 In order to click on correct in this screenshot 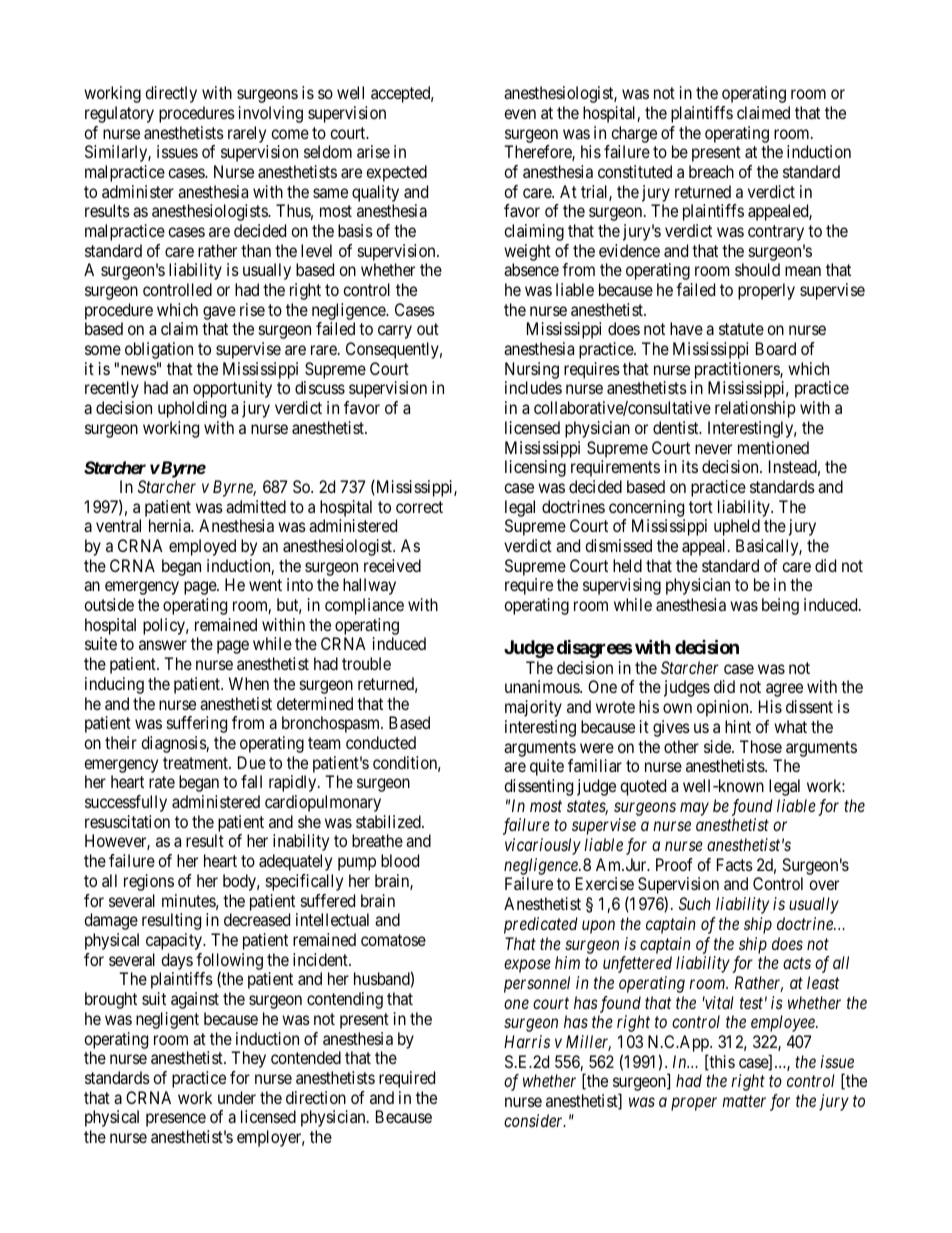, I will do `click(419, 507)`.
